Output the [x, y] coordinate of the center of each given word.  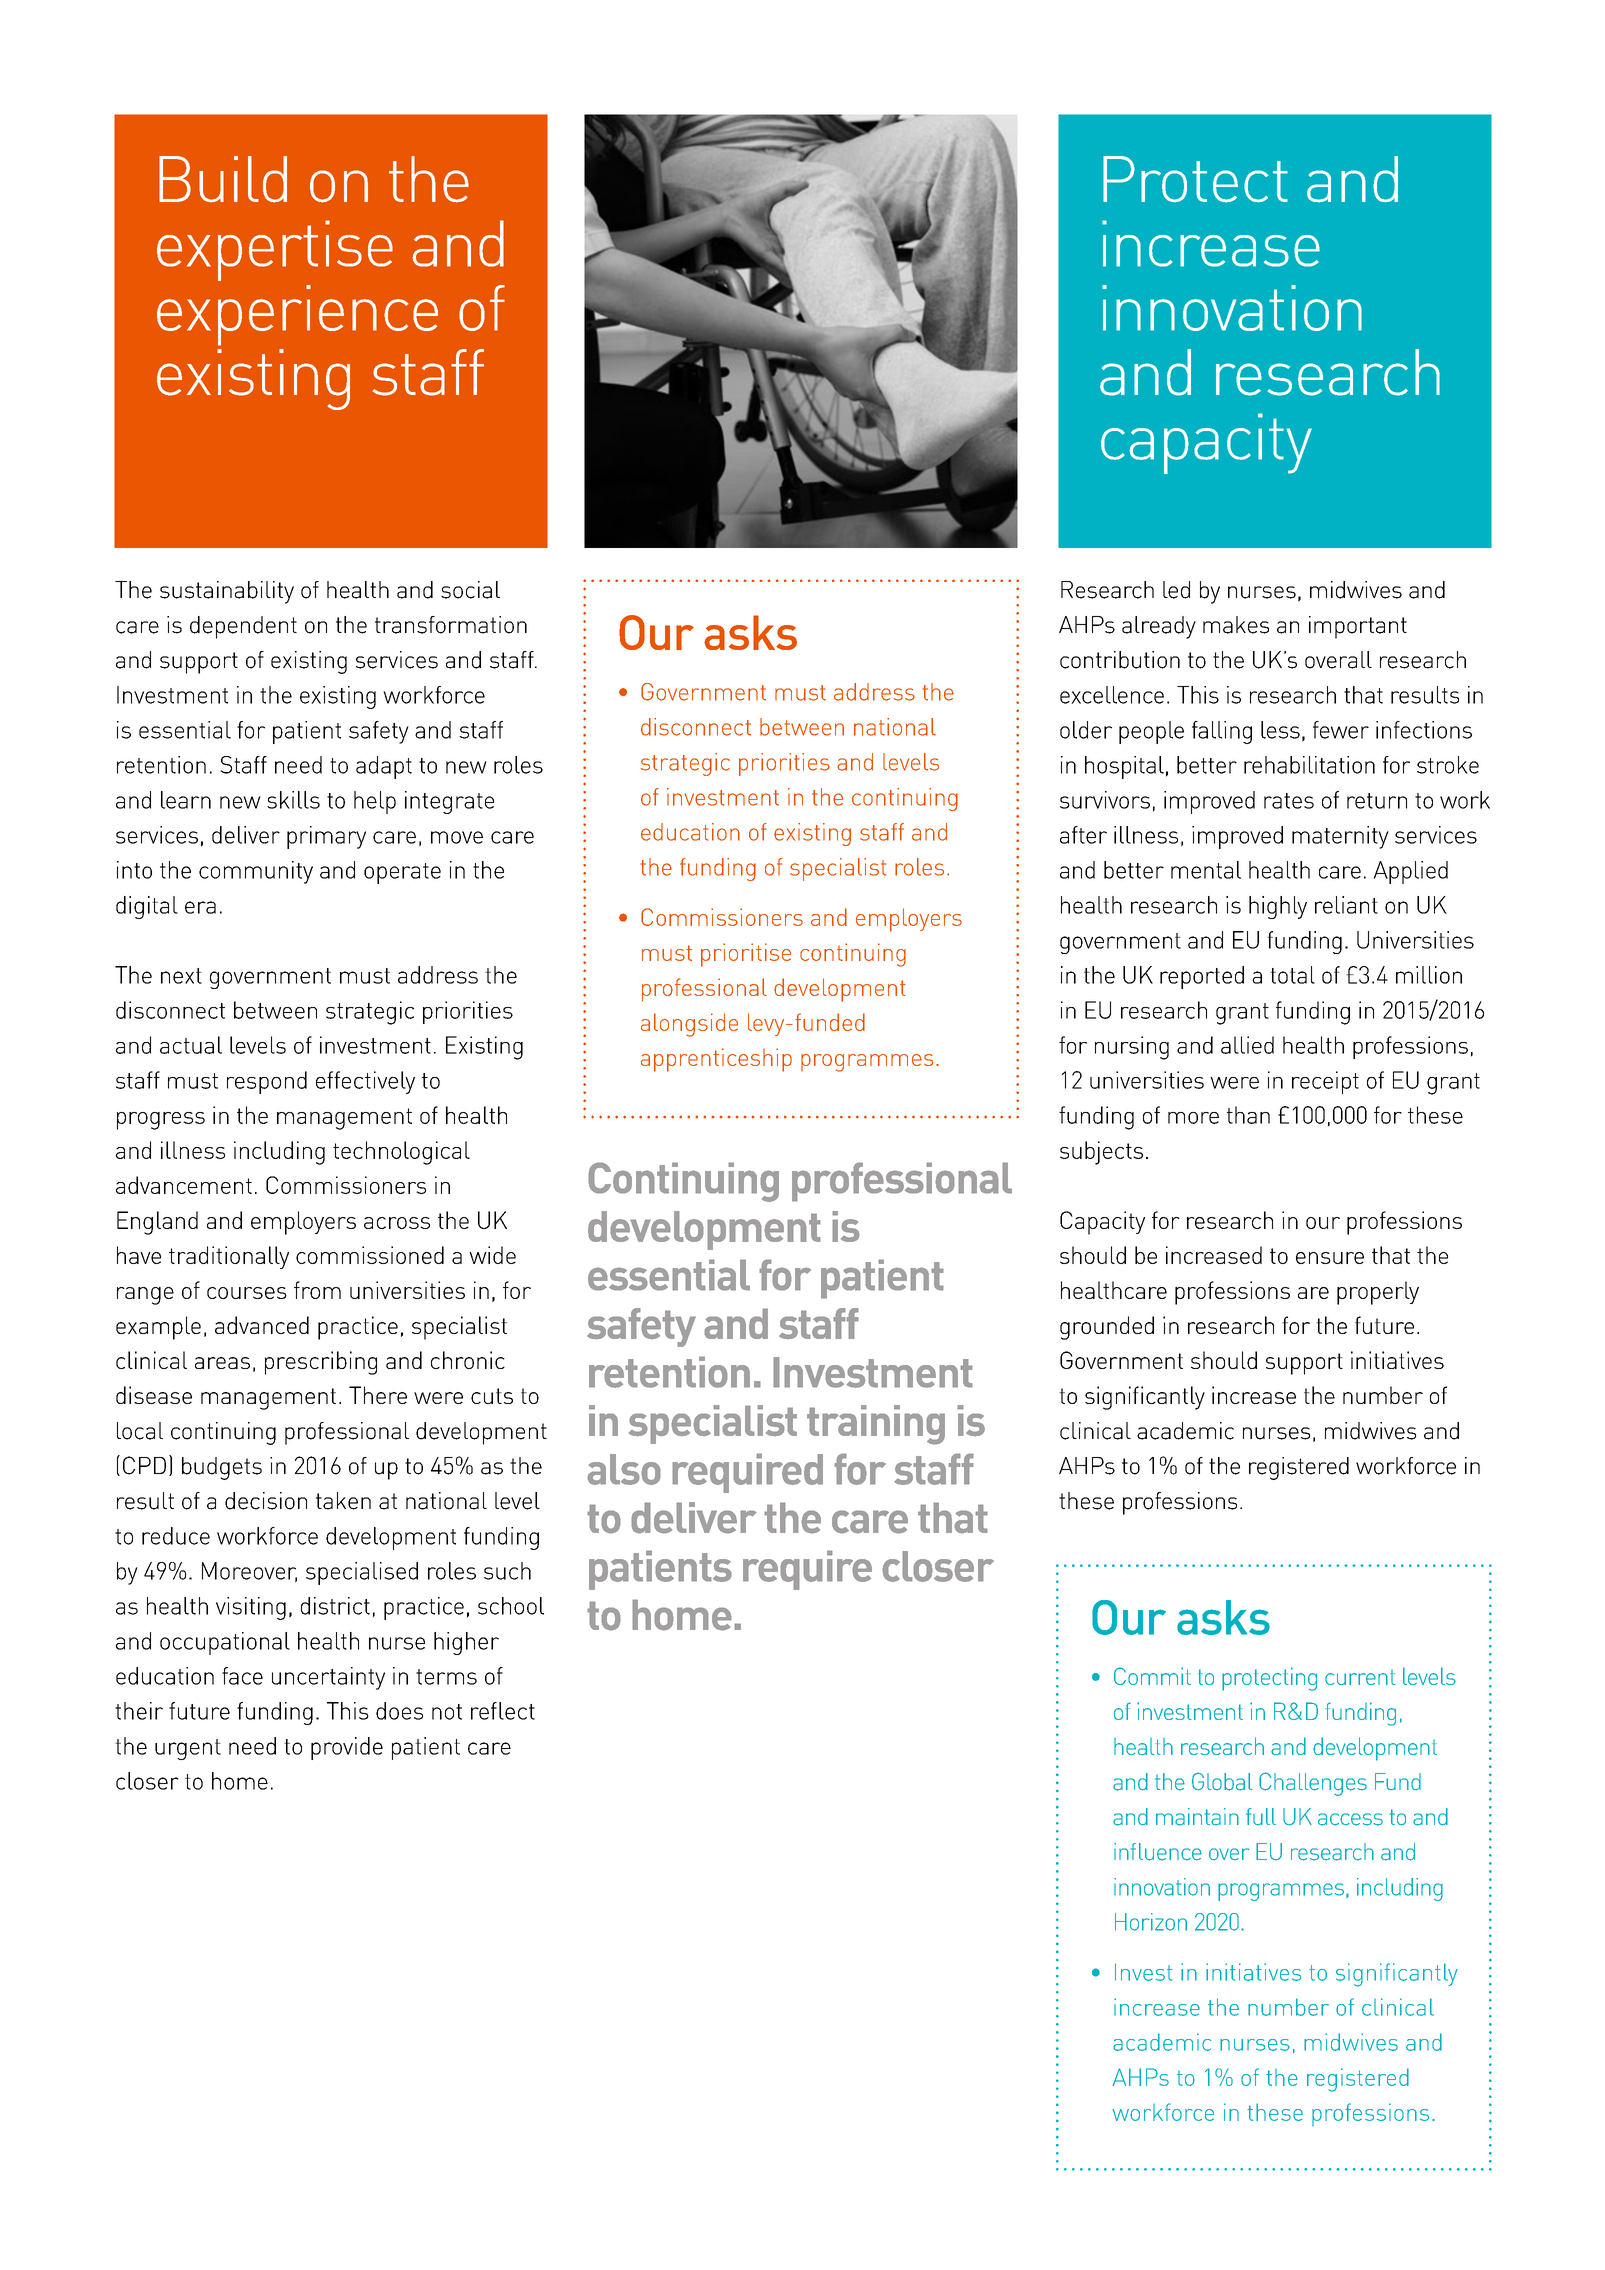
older [1086, 730]
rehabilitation [1309, 765]
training [876, 1425]
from [317, 1290]
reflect [503, 1711]
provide [347, 1748]
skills [293, 800]
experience [297, 315]
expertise [275, 250]
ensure [1330, 1258]
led [1176, 590]
